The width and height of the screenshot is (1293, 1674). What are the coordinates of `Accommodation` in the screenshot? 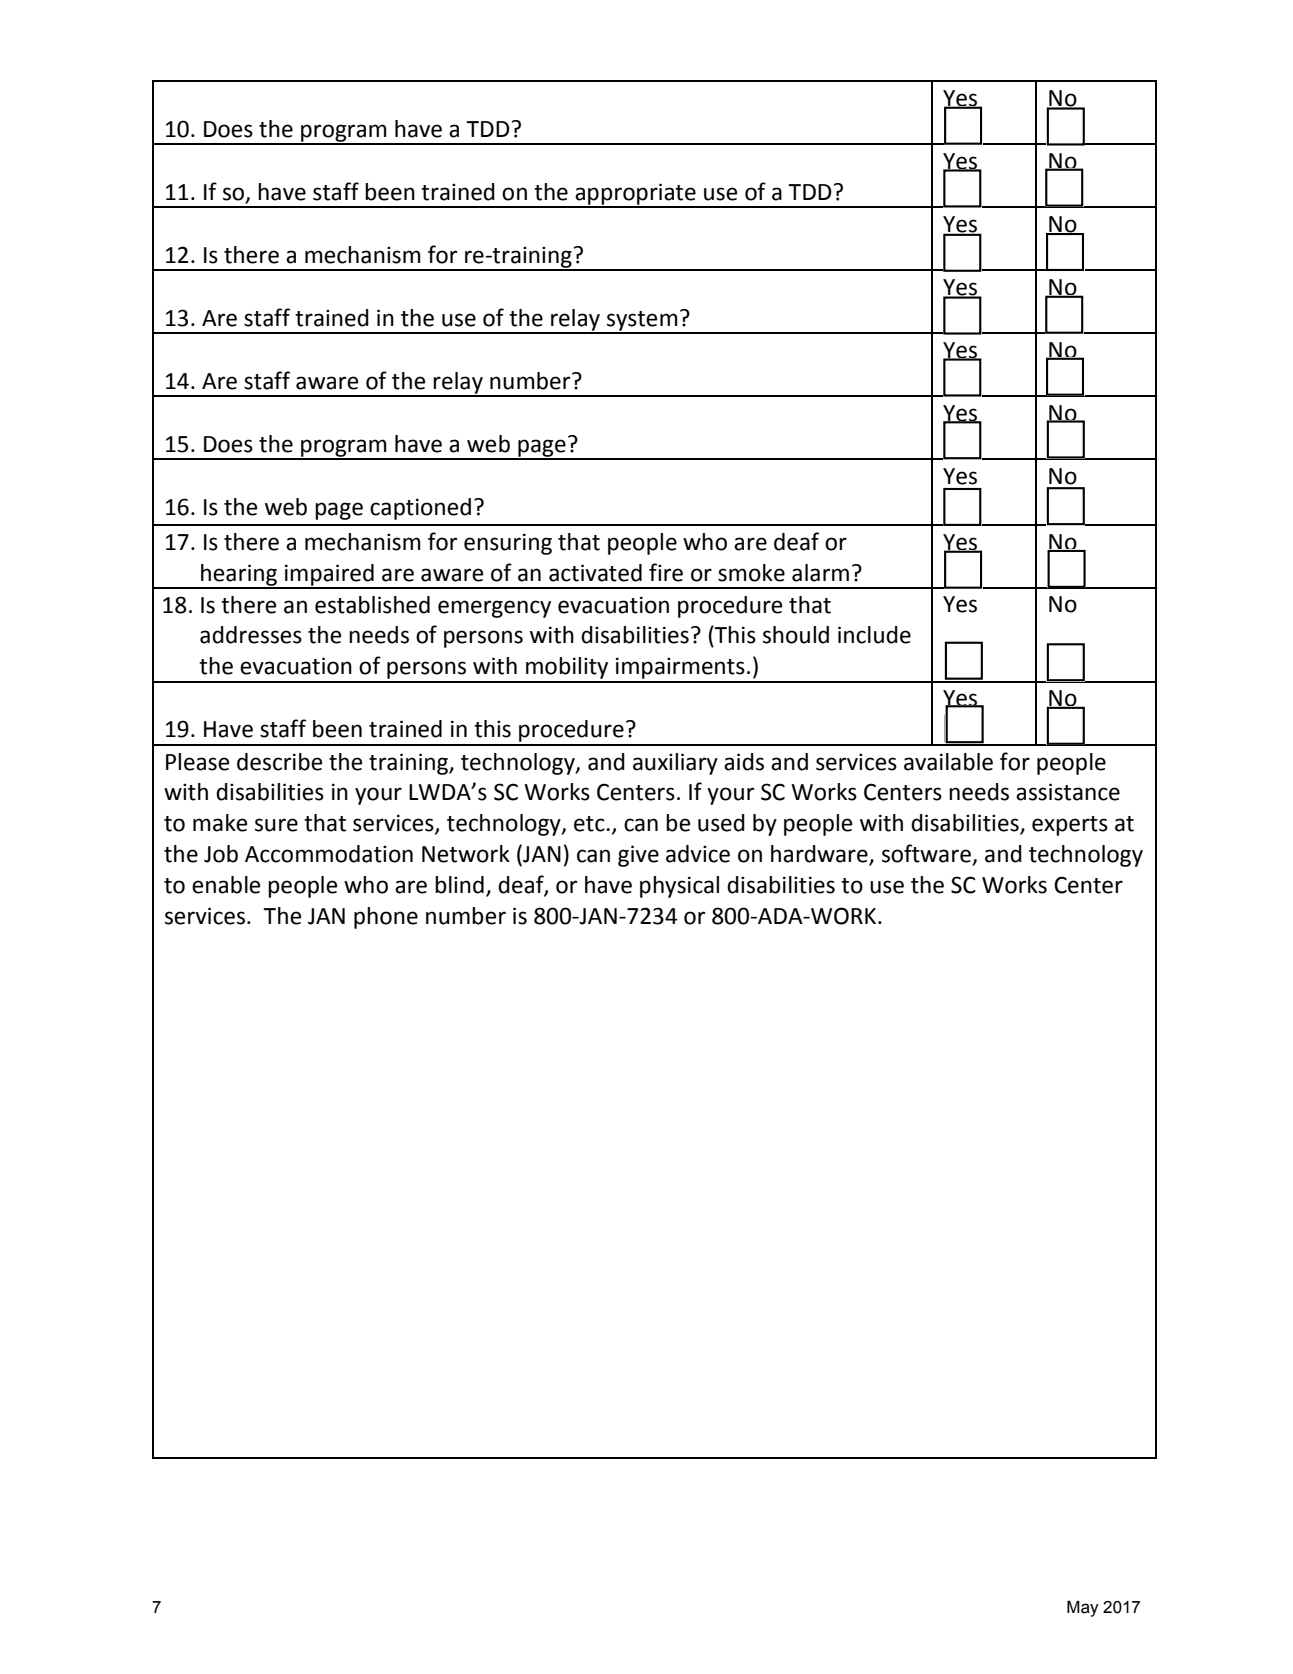 It's located at (329, 854).
